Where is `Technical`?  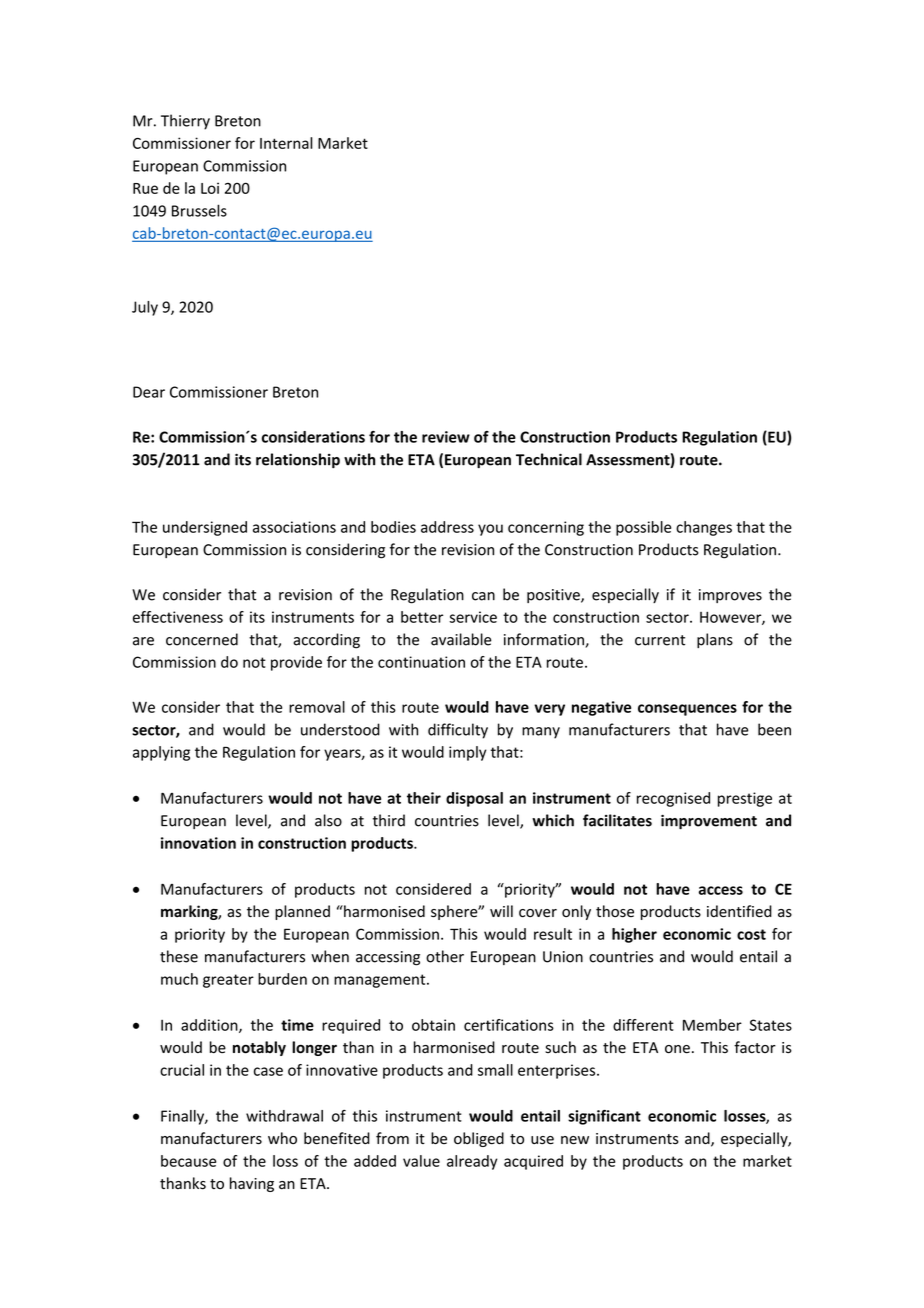
Technical is located at coordinates (549, 459).
